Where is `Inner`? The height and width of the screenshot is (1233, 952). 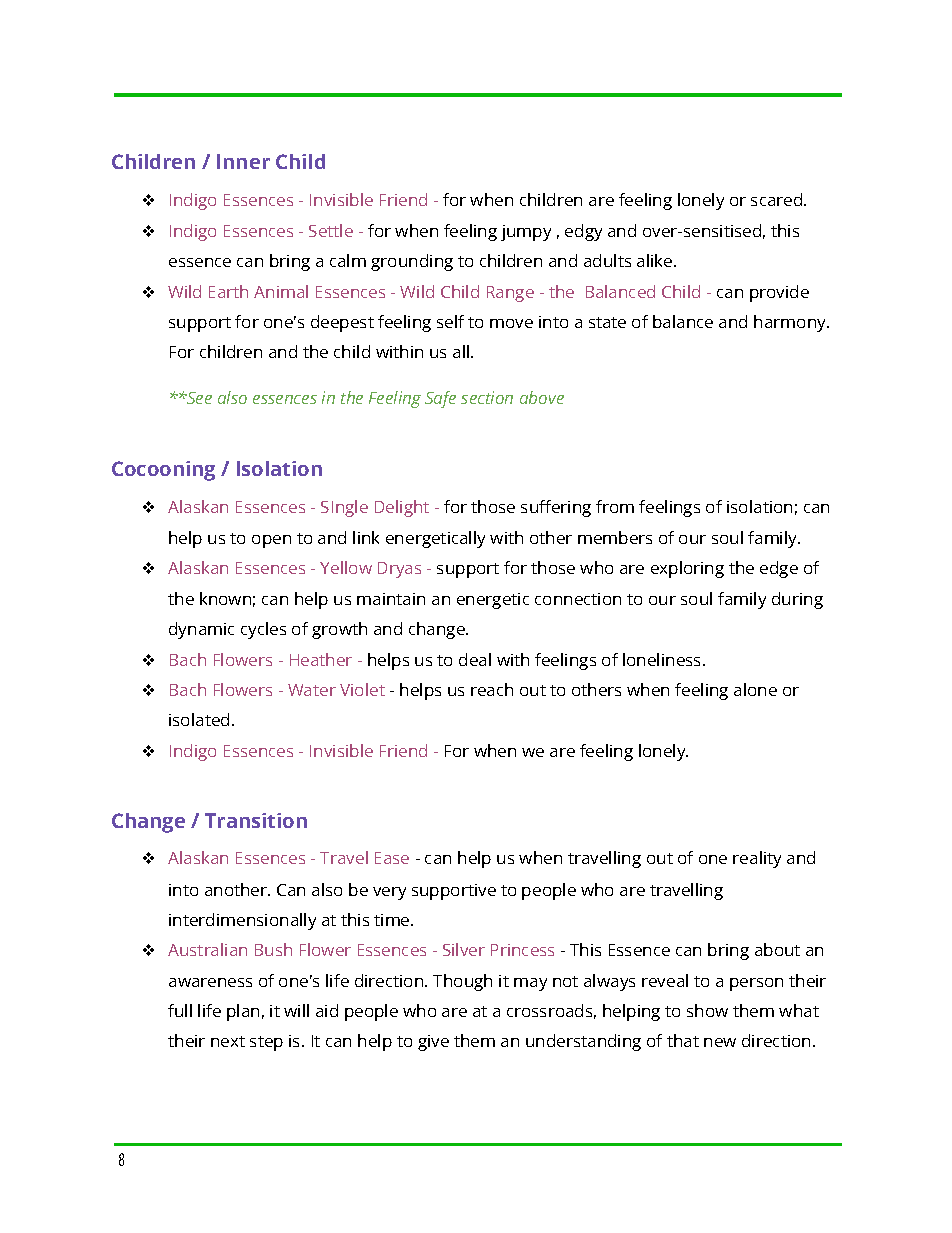 Inner is located at coordinates (243, 161).
